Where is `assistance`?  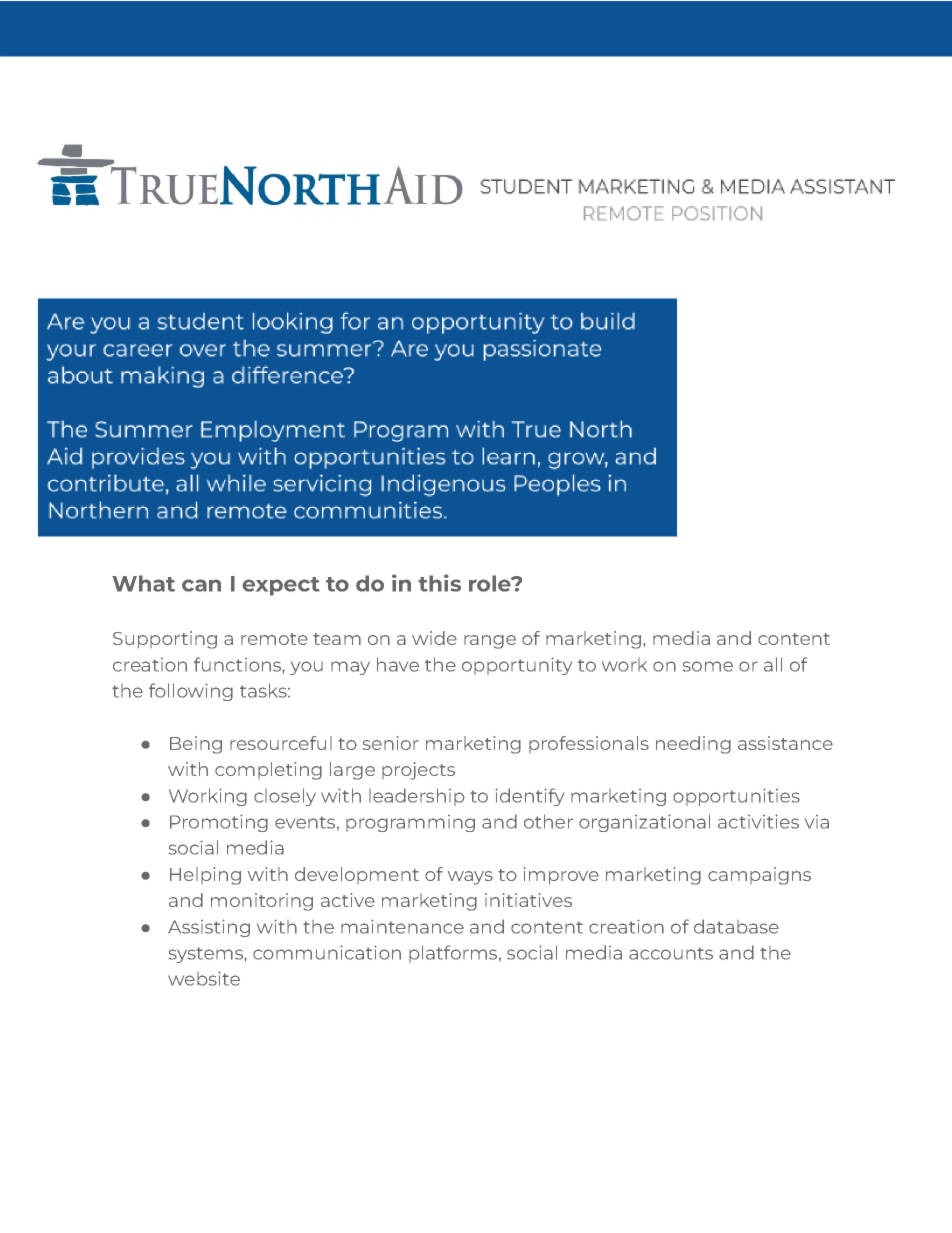 assistance is located at coordinates (785, 743).
